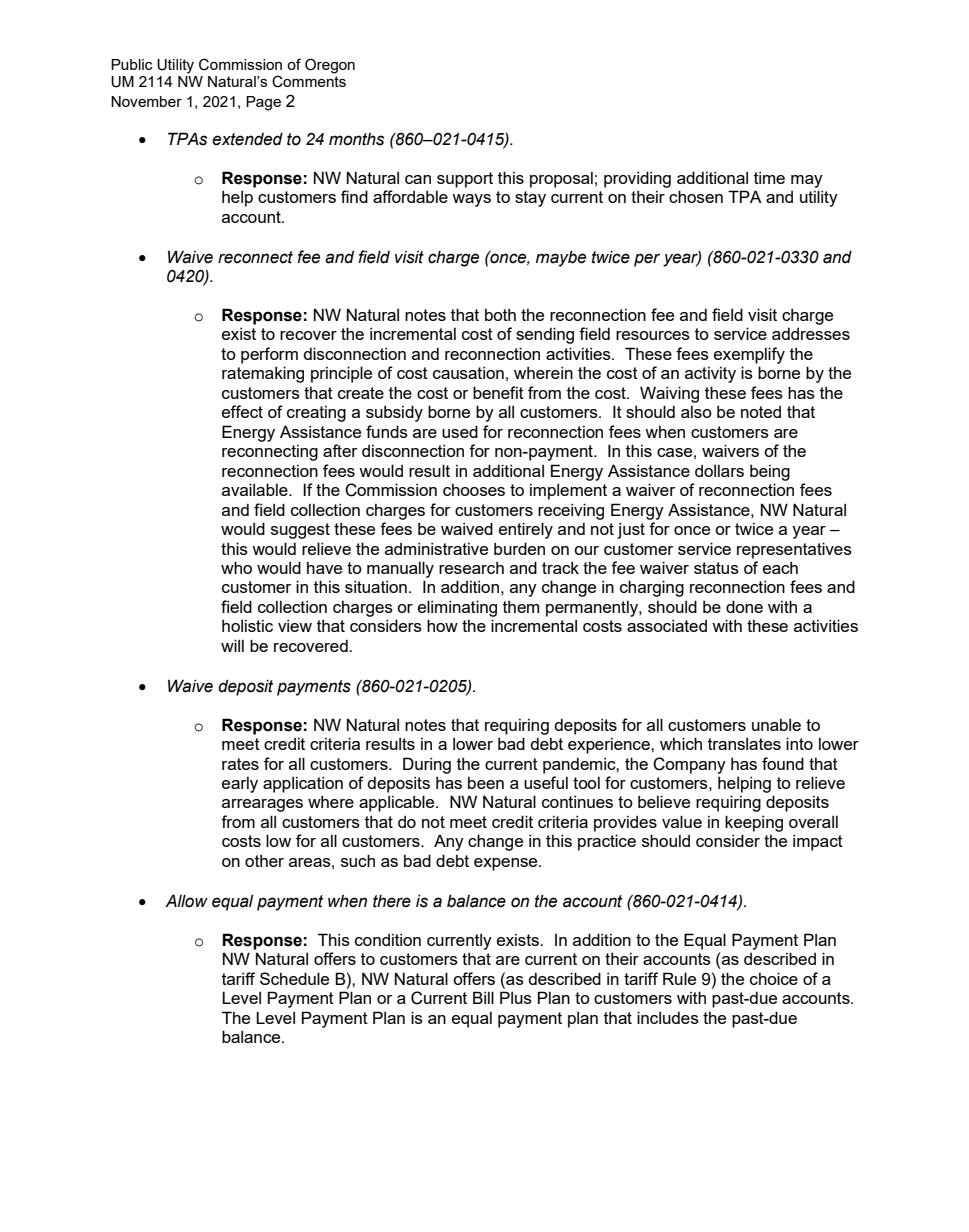  Describe the element at coordinates (465, 180) in the document. I see `support` at that location.
